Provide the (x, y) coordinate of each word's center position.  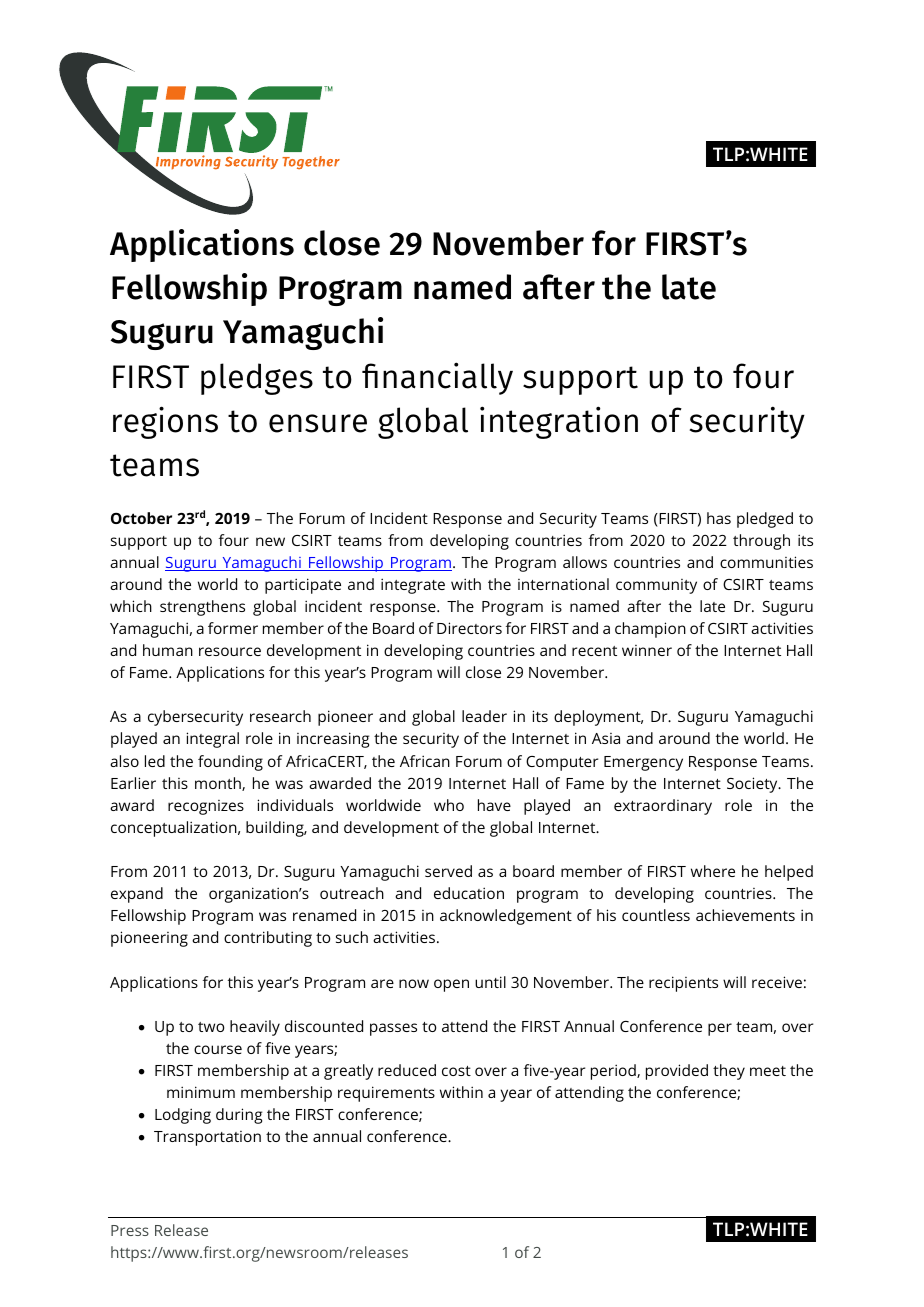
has (719, 518)
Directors (469, 628)
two (211, 1027)
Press (130, 1230)
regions (165, 422)
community (656, 586)
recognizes (206, 807)
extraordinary (663, 807)
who (449, 805)
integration (559, 422)
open (451, 985)
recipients (683, 984)
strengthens (202, 608)
